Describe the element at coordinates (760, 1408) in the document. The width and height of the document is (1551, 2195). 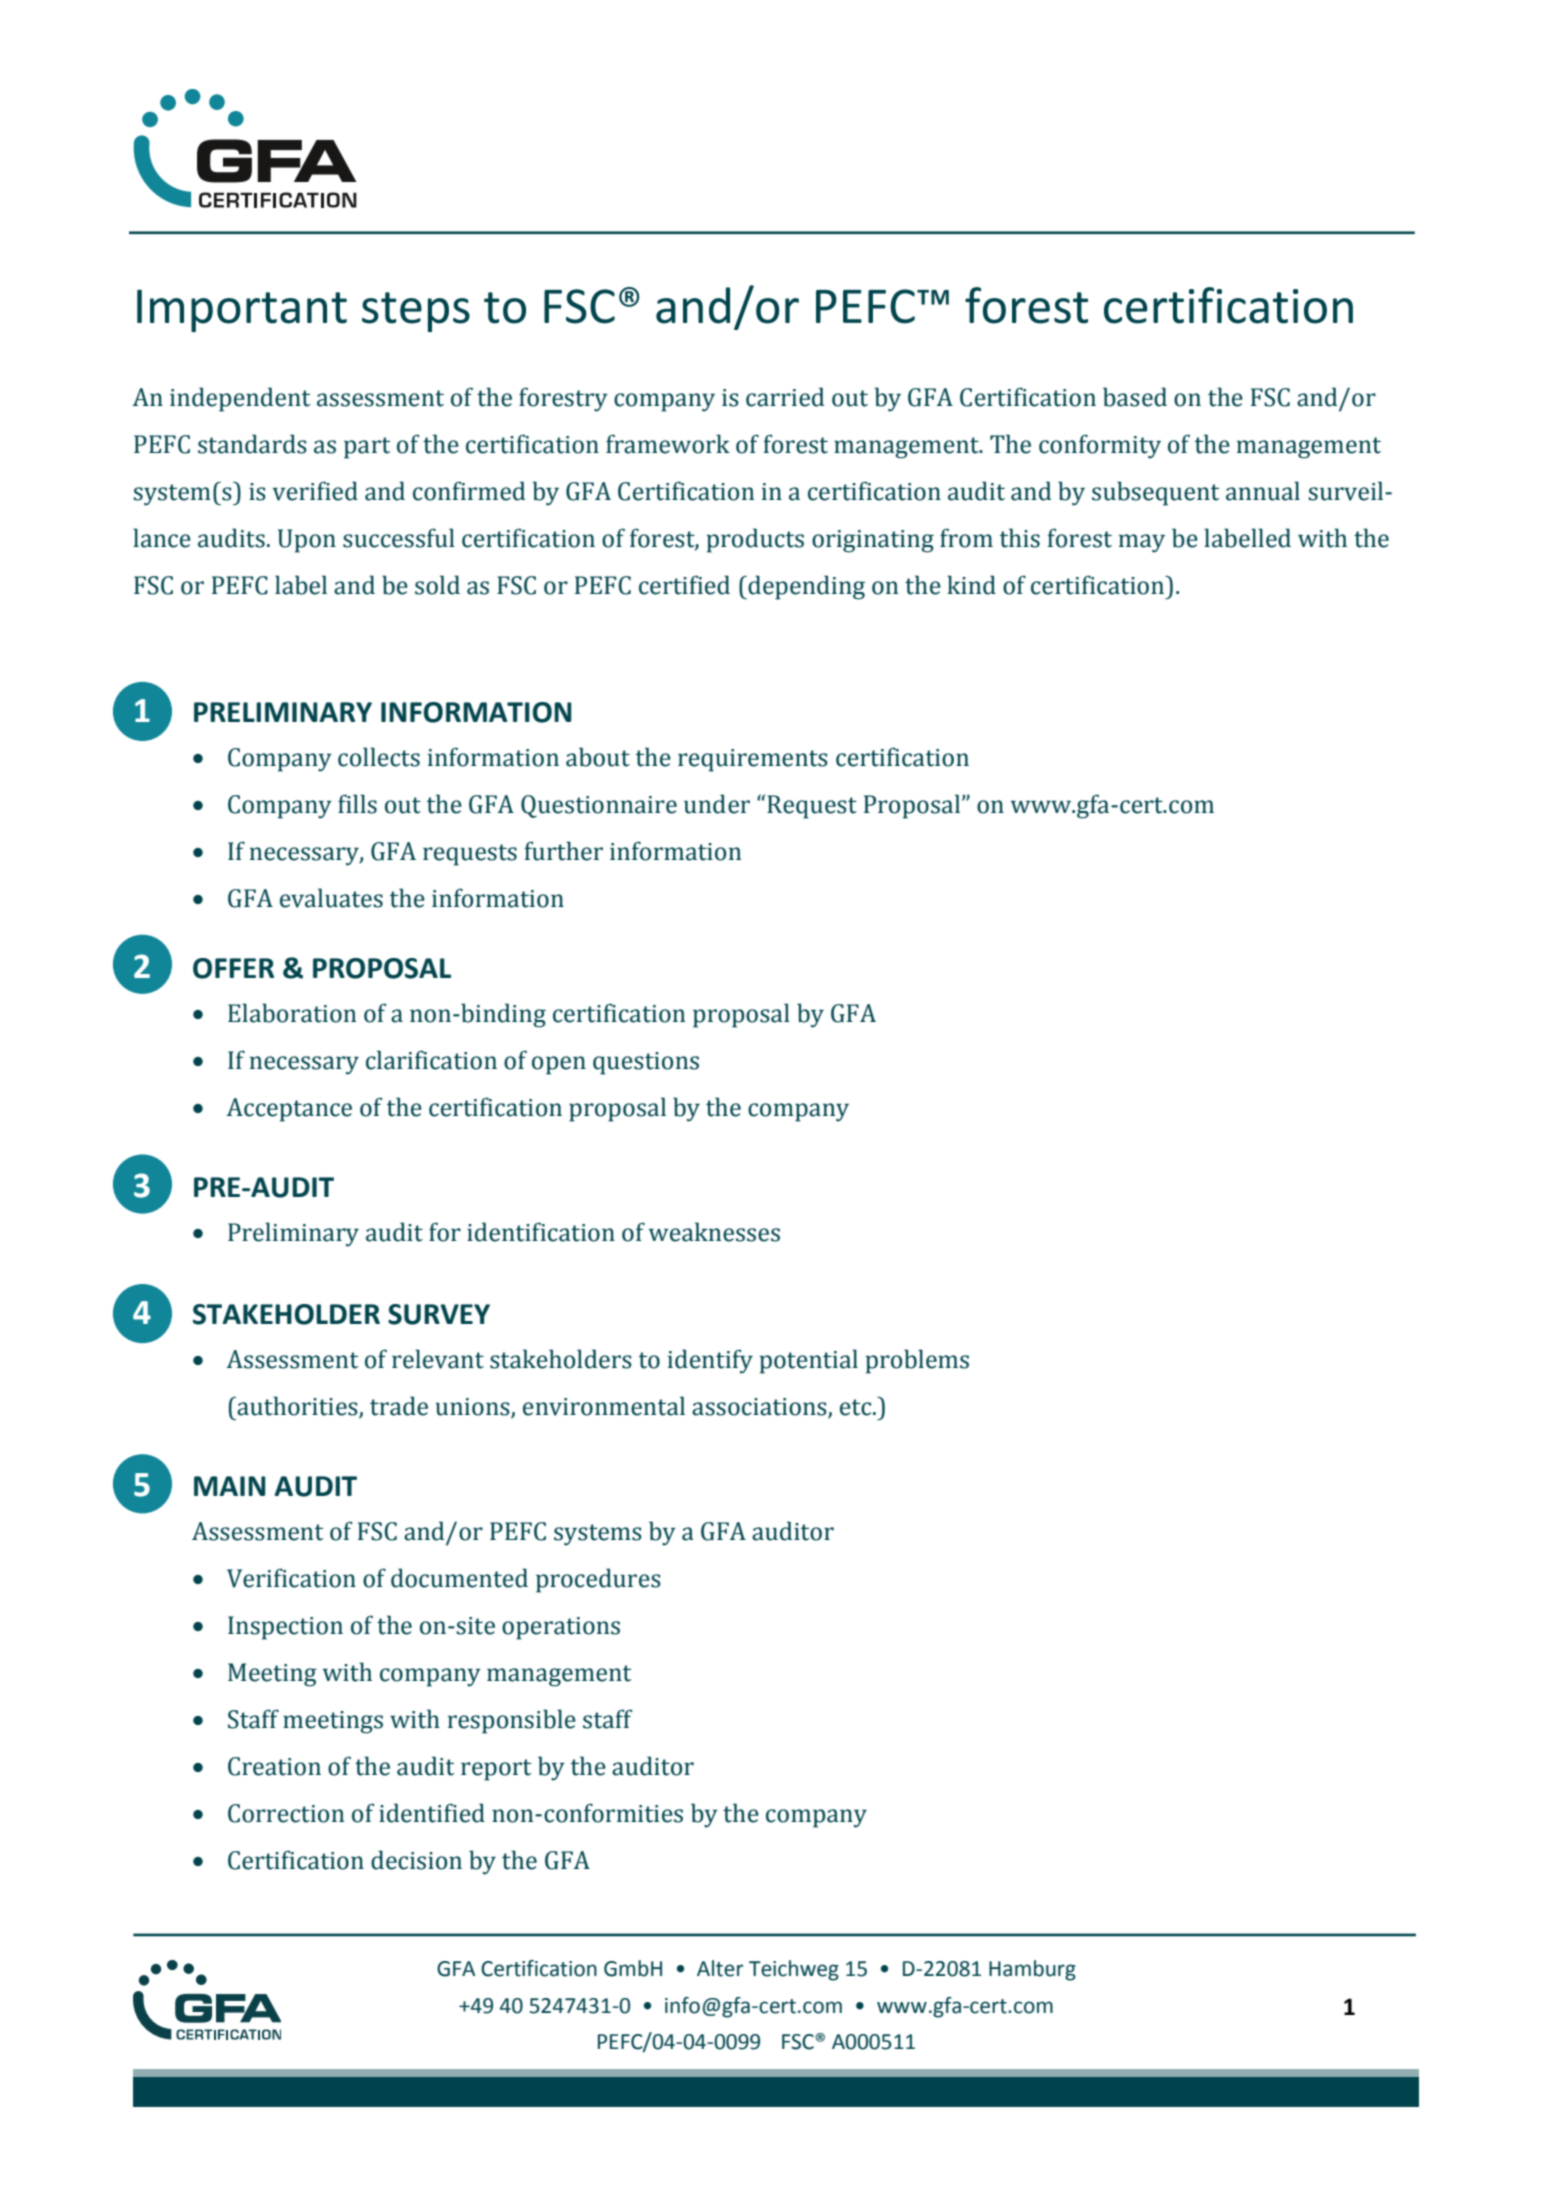
I see `associations` at that location.
